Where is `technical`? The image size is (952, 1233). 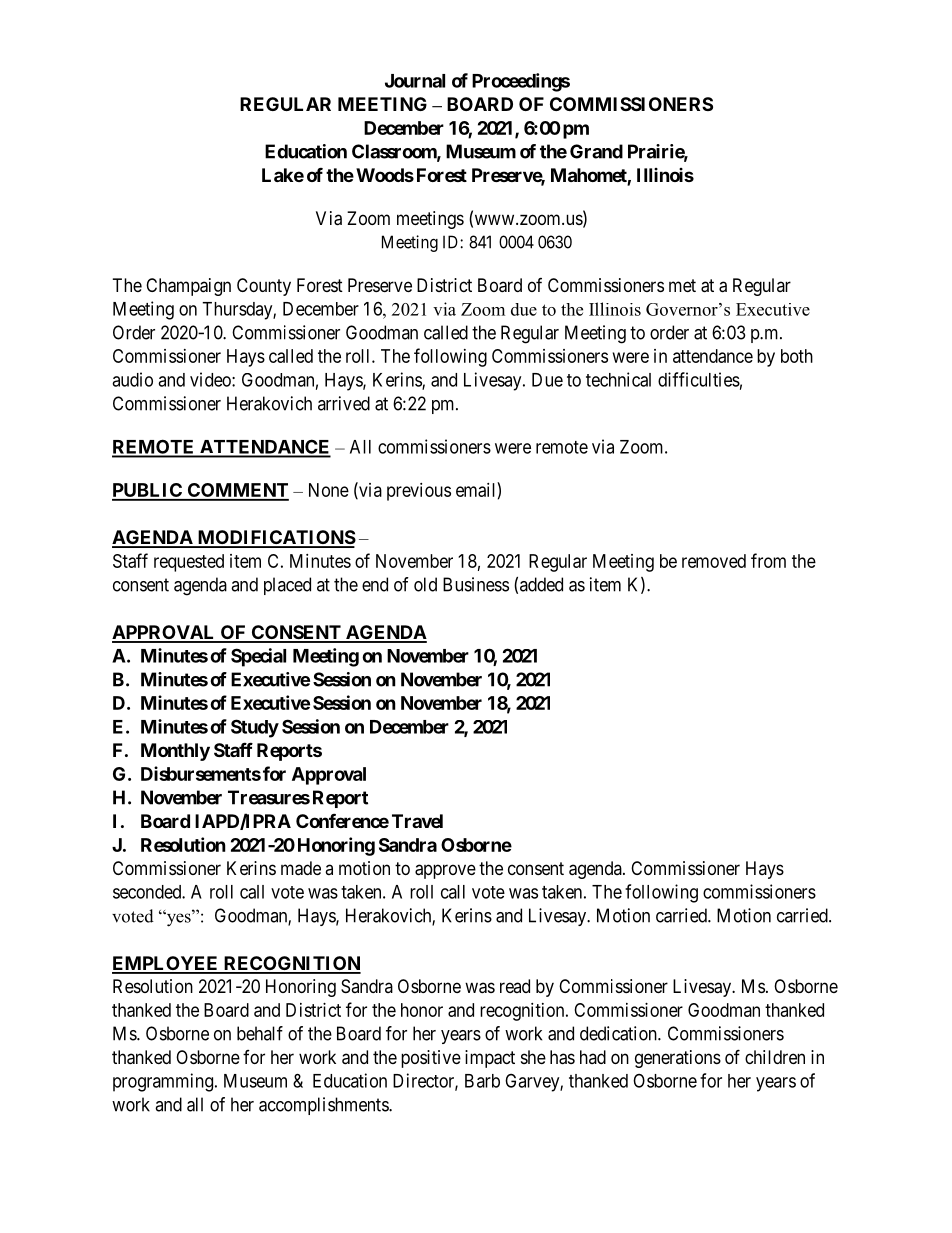
technical is located at coordinates (618, 379).
